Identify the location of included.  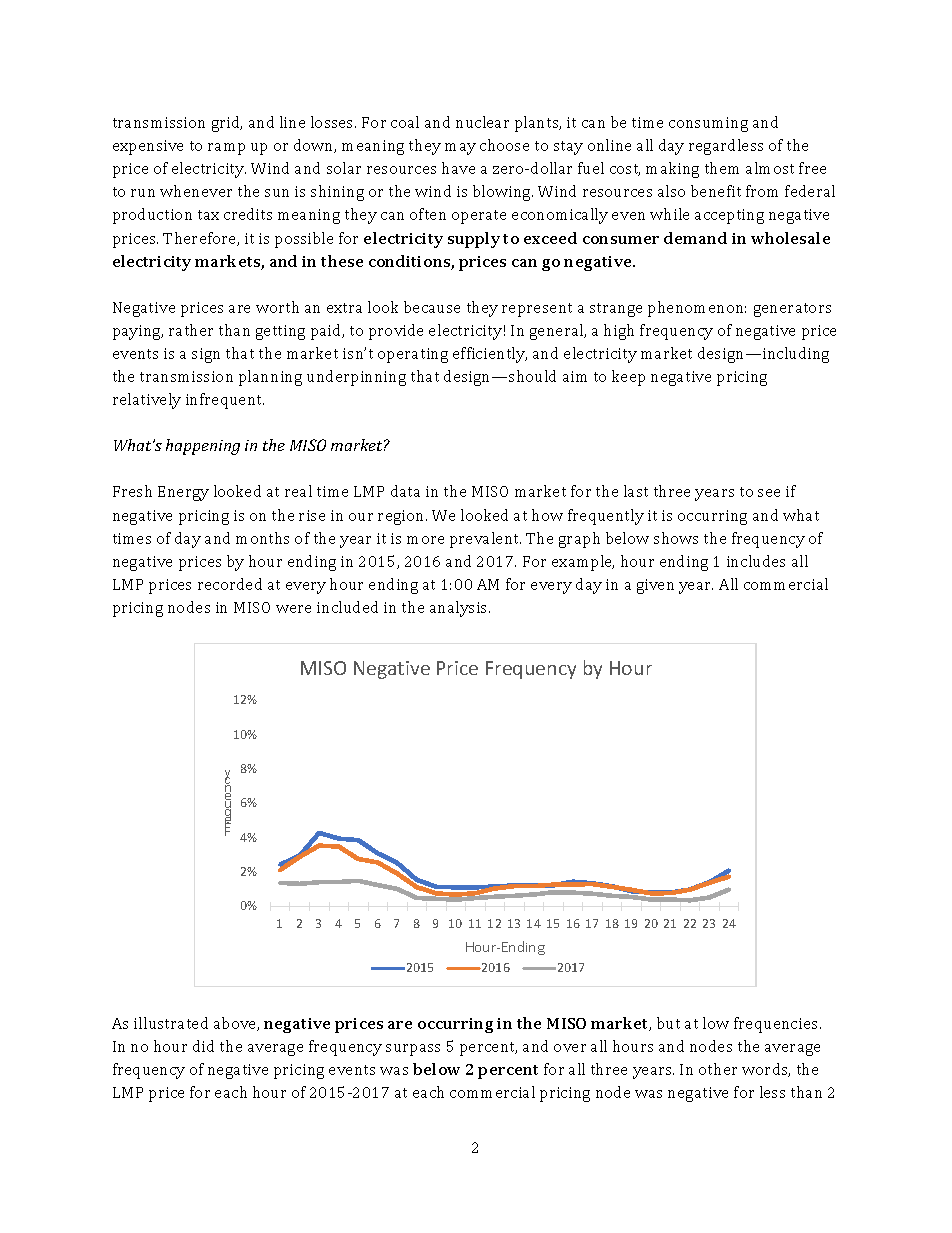
(347, 607).
